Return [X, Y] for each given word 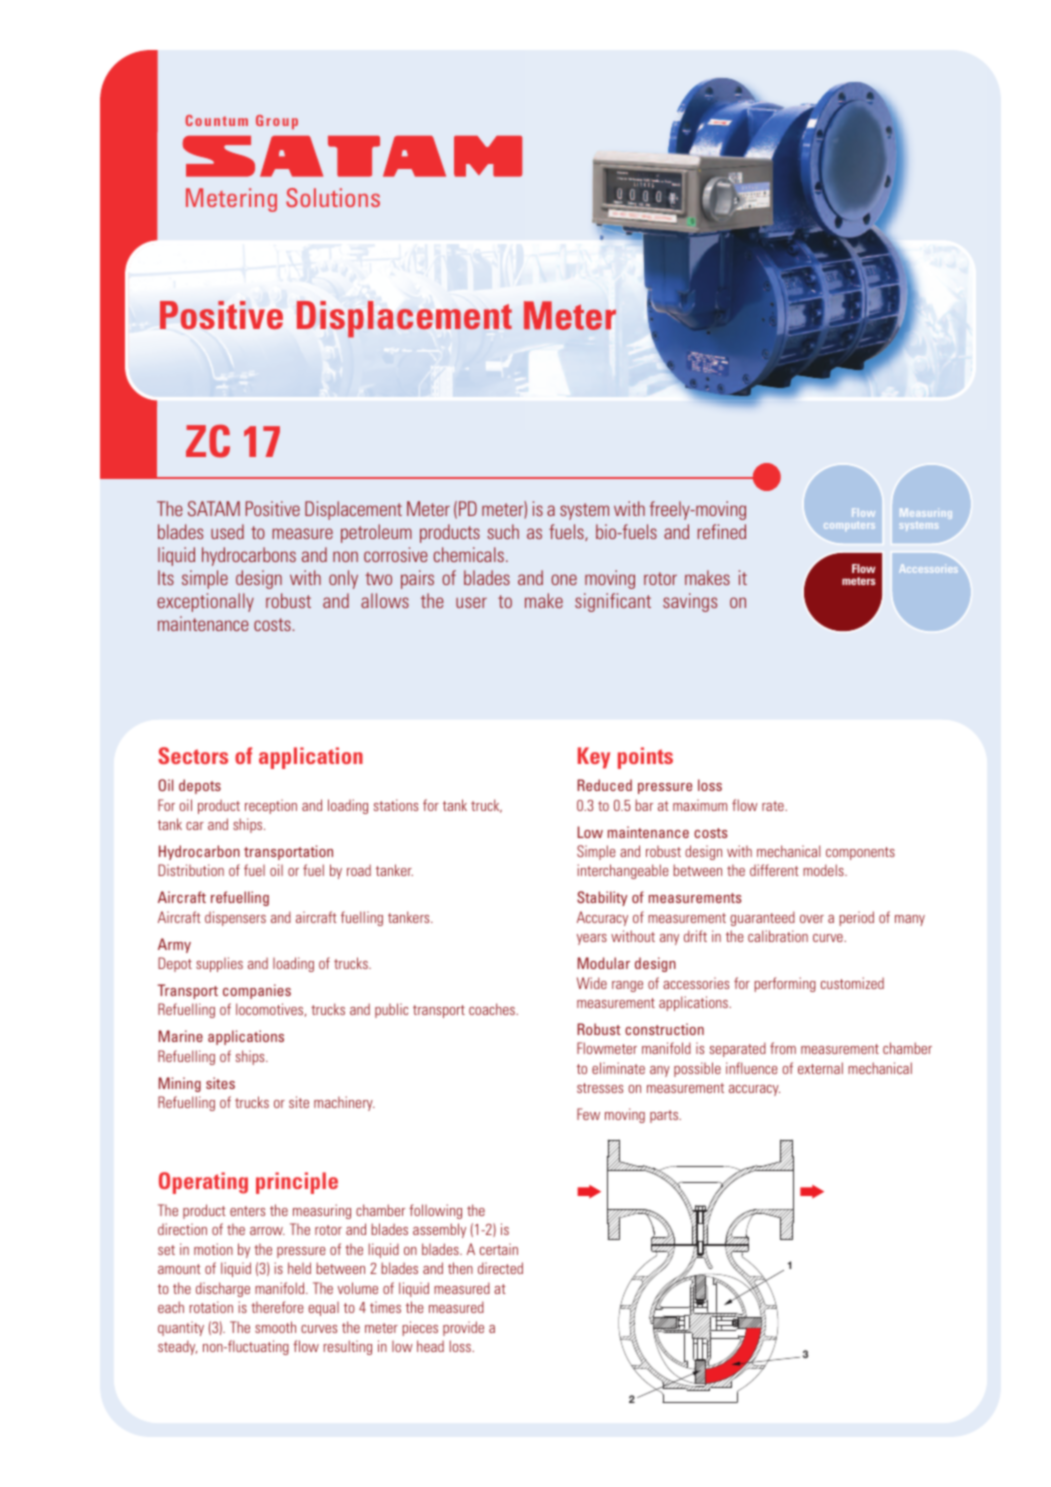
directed [500, 1268]
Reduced [604, 785]
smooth [275, 1327]
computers [849, 526]
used [227, 531]
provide [463, 1328]
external [820, 1068]
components [860, 853]
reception [271, 806]
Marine [181, 1036]
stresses [600, 1088]
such [503, 531]
